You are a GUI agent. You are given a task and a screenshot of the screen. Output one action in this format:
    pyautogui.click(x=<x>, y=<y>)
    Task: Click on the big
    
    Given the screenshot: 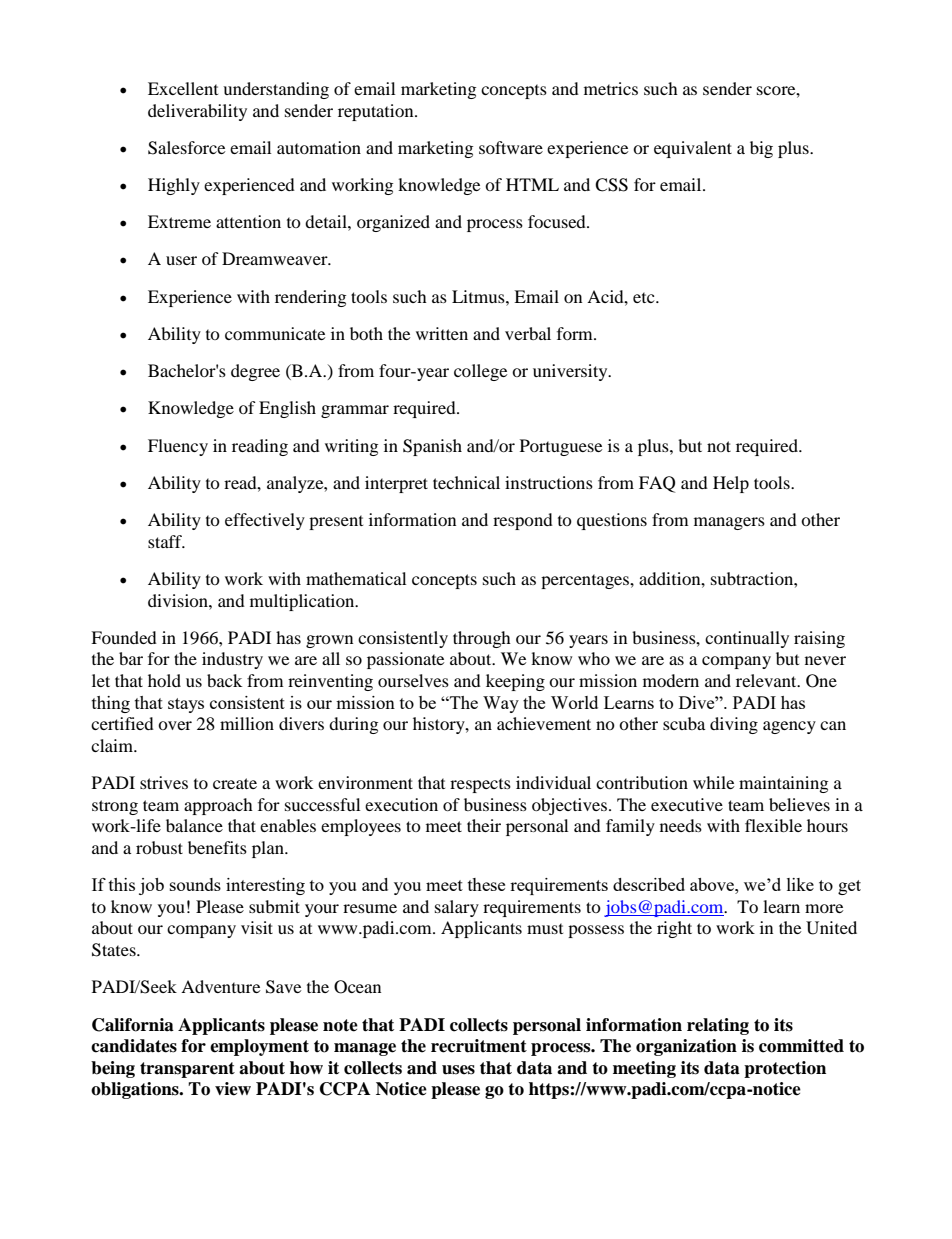 What is the action you would take?
    pyautogui.click(x=761, y=149)
